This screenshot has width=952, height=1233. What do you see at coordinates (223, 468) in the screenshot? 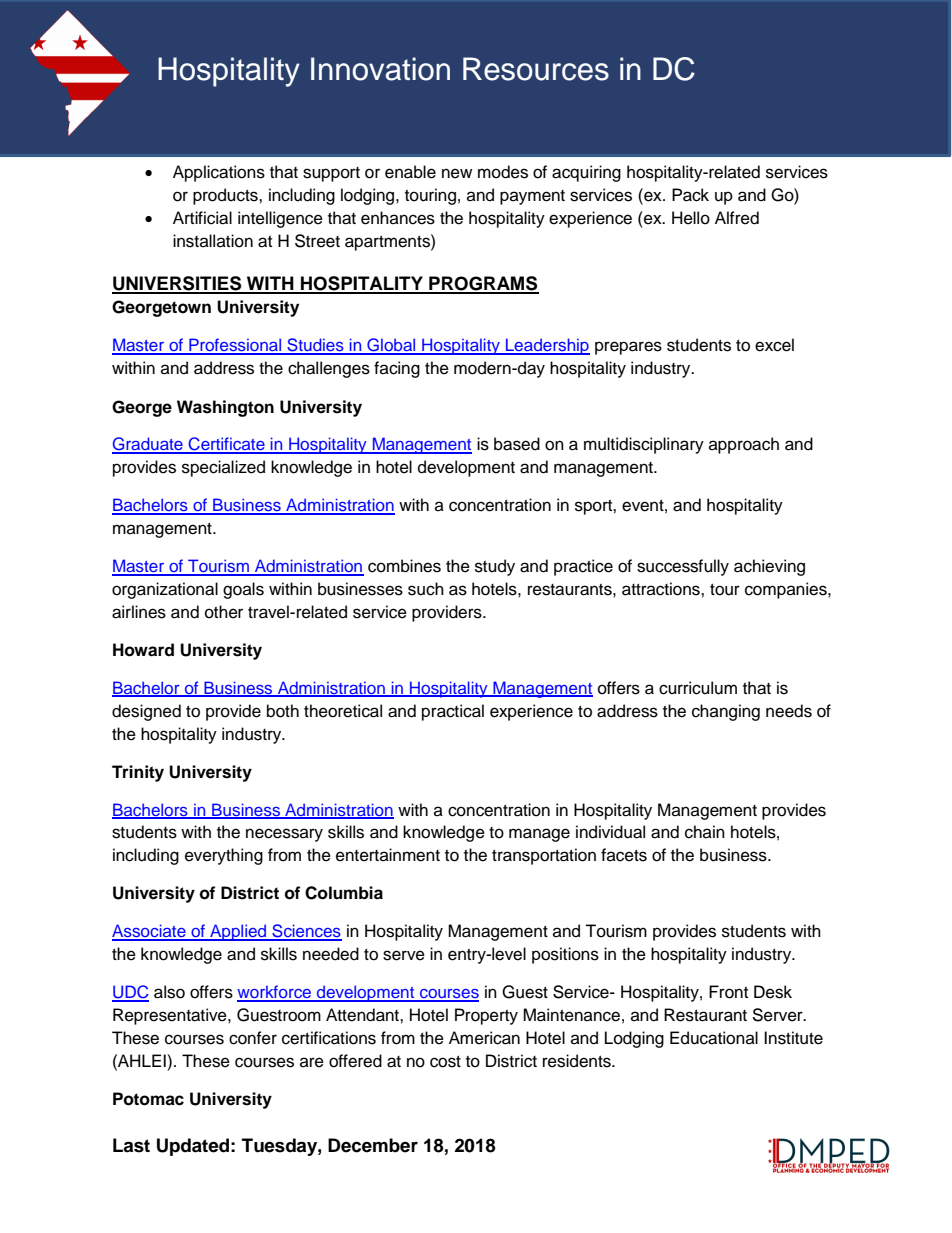
I see `specialized` at bounding box center [223, 468].
